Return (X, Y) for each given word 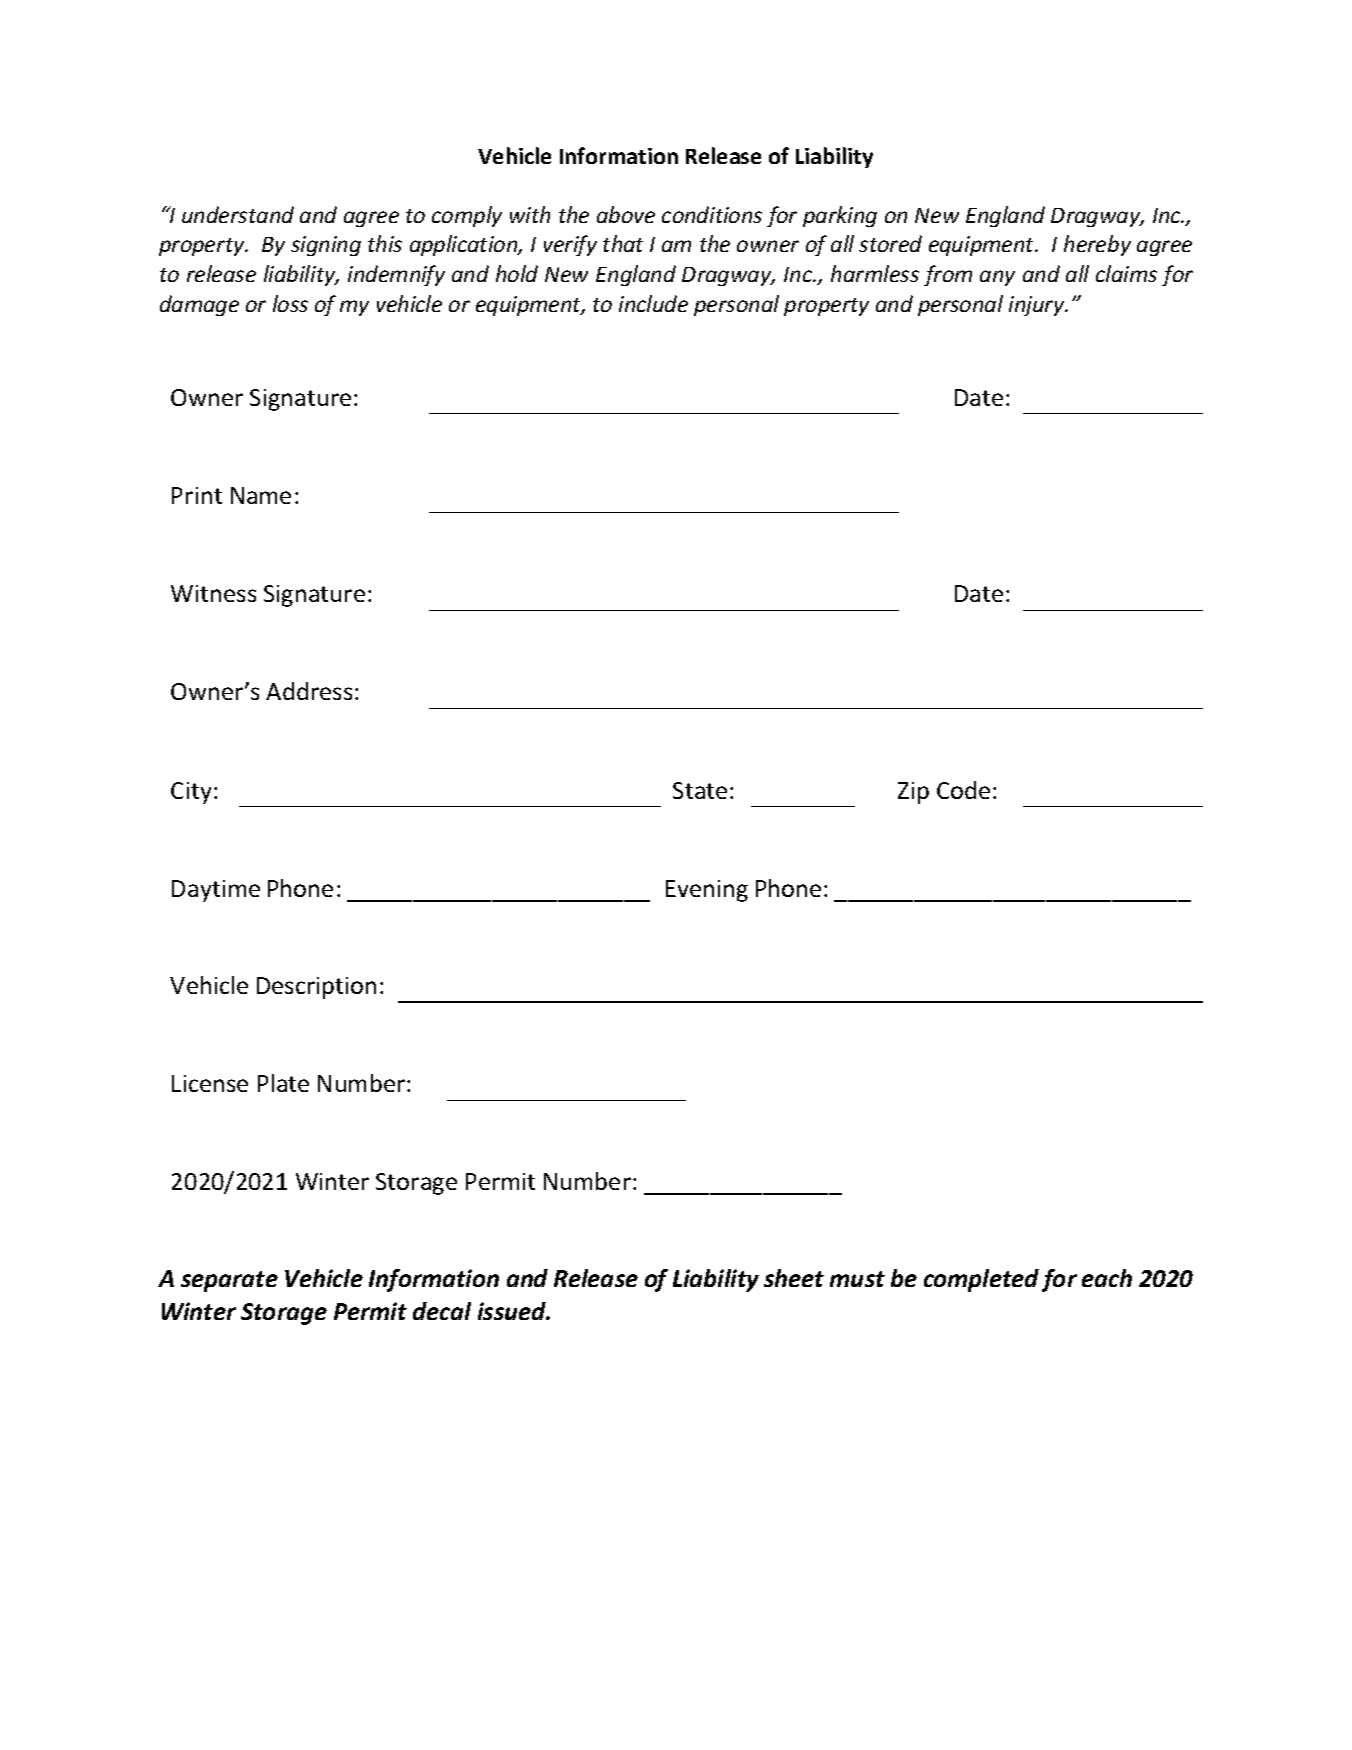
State (700, 790)
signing (326, 246)
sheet (794, 1278)
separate (229, 1281)
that (623, 243)
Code (963, 790)
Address (309, 691)
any (997, 278)
